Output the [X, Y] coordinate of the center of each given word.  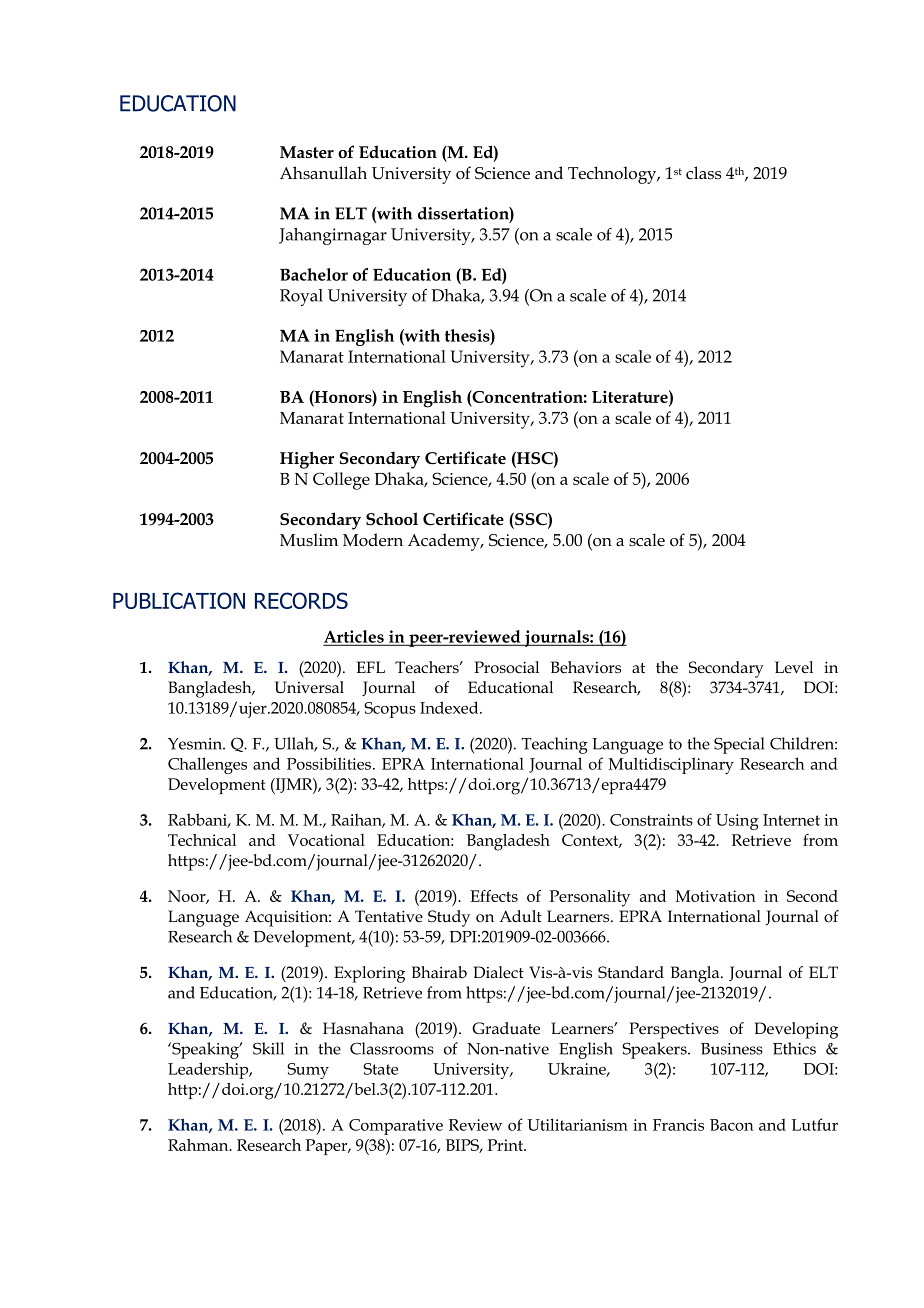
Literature [631, 396]
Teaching [555, 745]
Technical [202, 840]
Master [307, 152]
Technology [613, 175]
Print [506, 1145]
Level [794, 667]
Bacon [732, 1125]
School [392, 519]
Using [737, 822]
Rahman [199, 1145]
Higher [307, 460]
